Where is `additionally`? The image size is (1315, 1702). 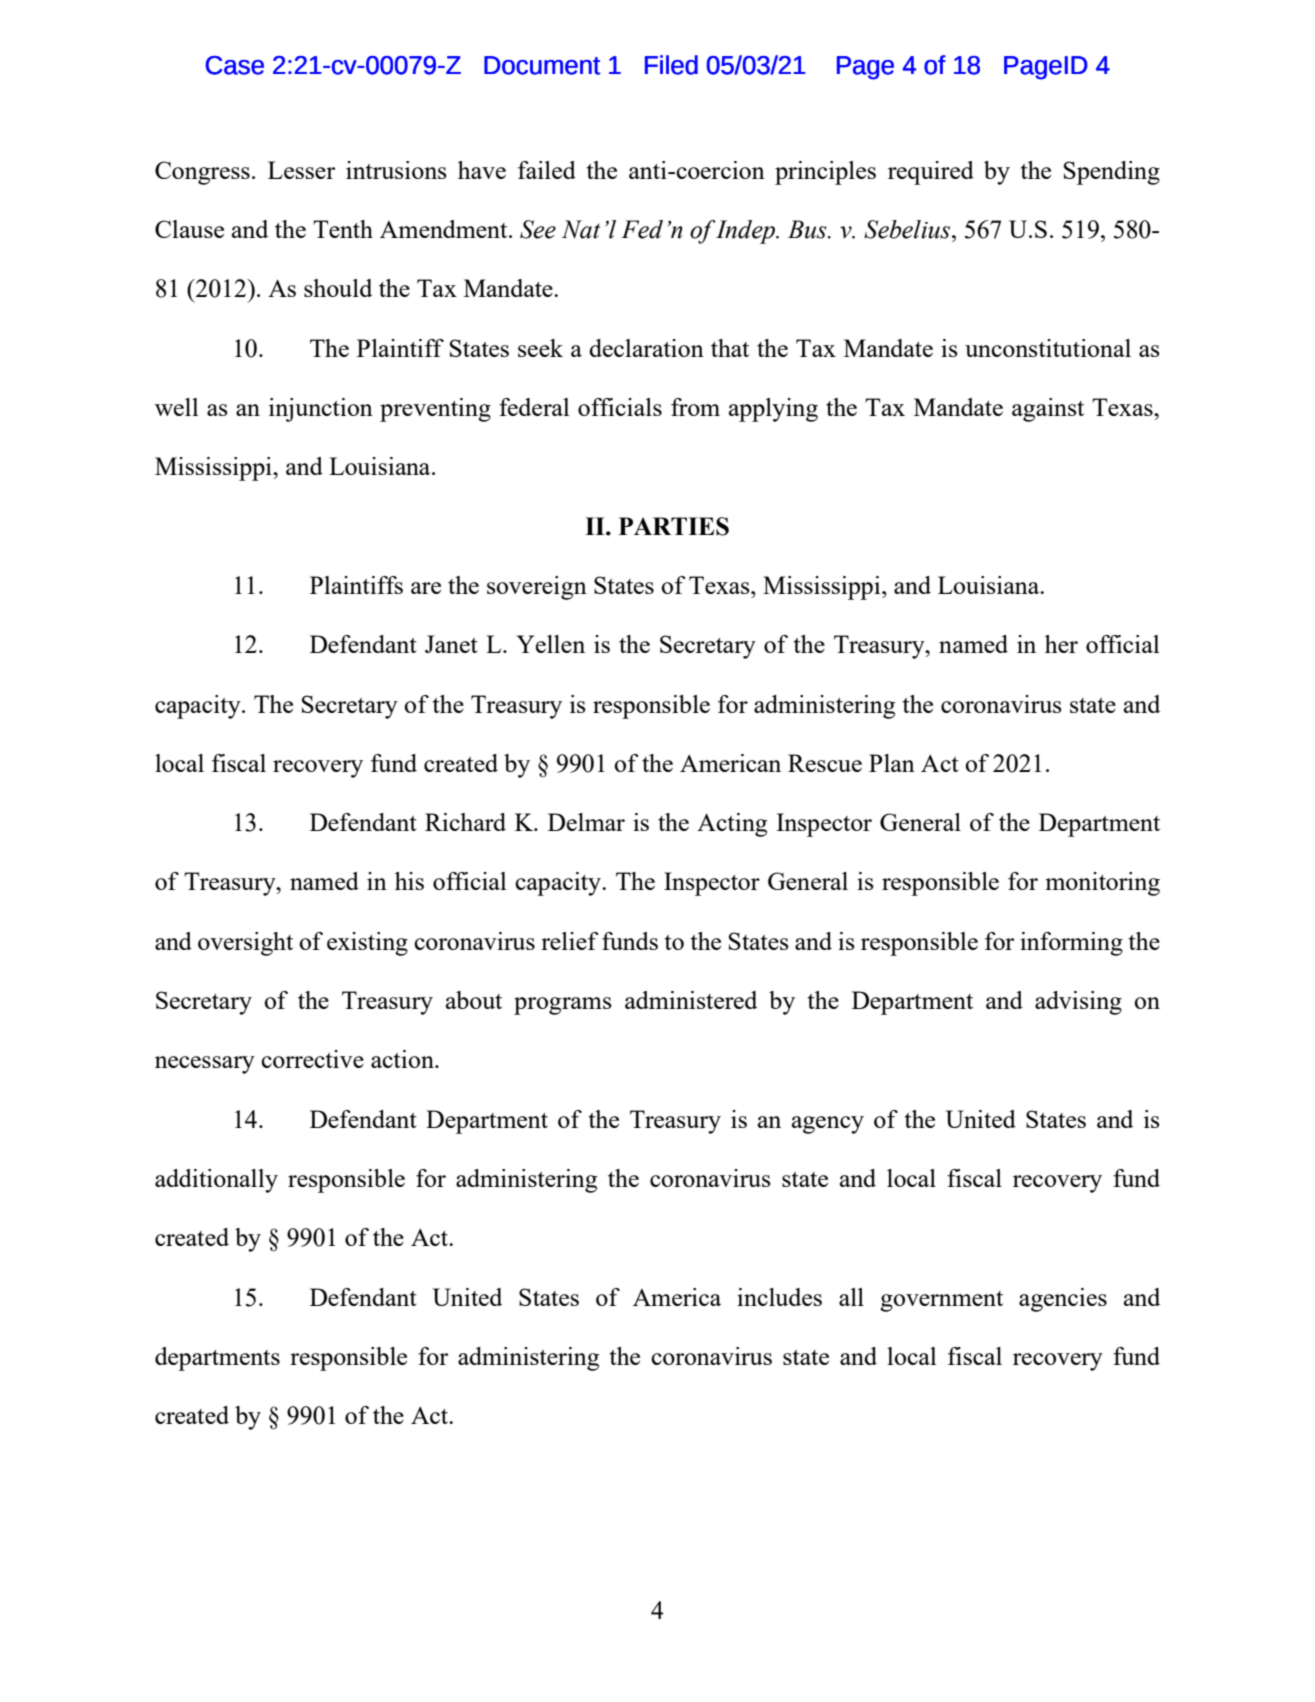
additionally is located at coordinates (216, 1181).
